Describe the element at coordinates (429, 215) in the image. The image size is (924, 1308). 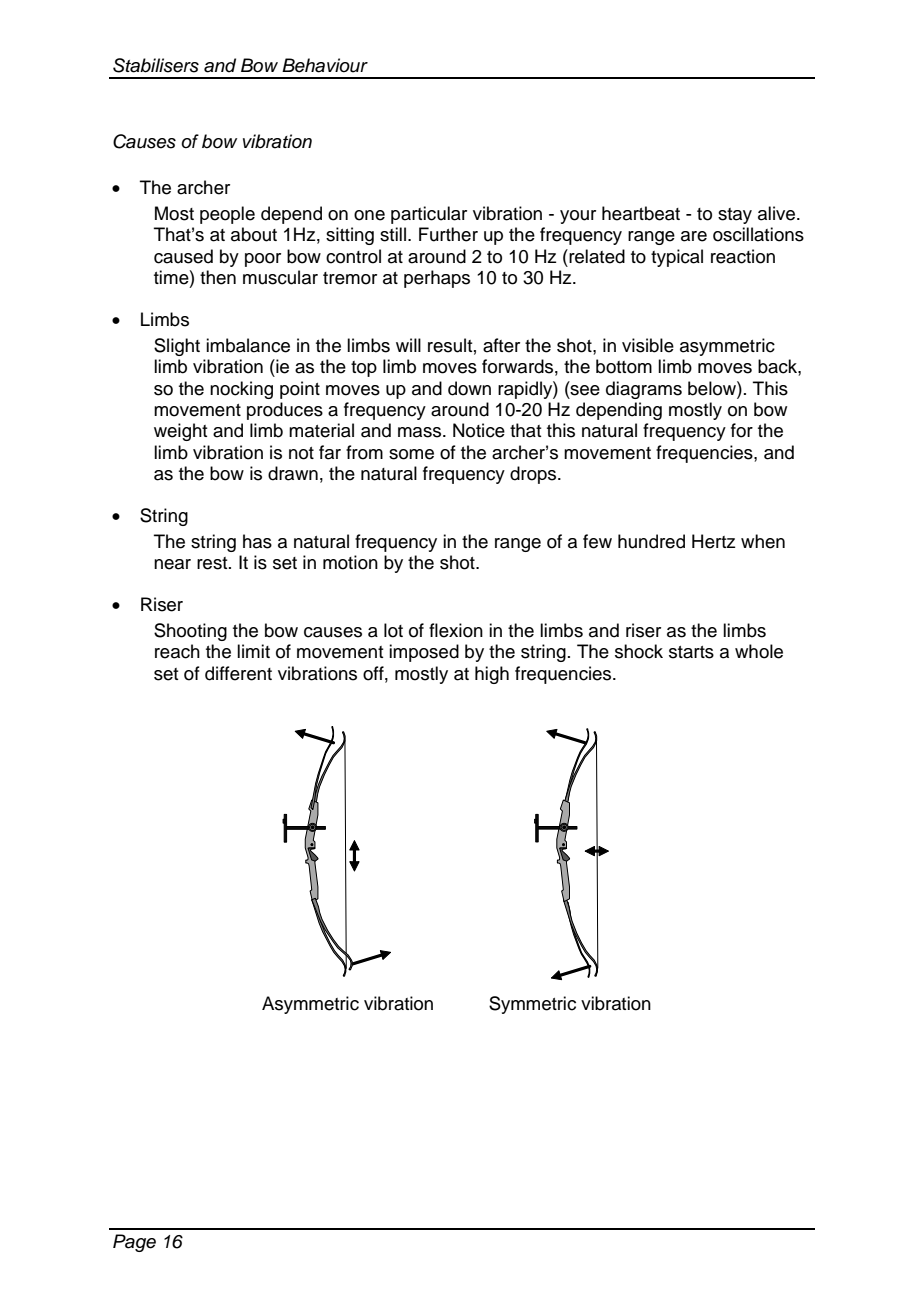
I see `particular` at that location.
